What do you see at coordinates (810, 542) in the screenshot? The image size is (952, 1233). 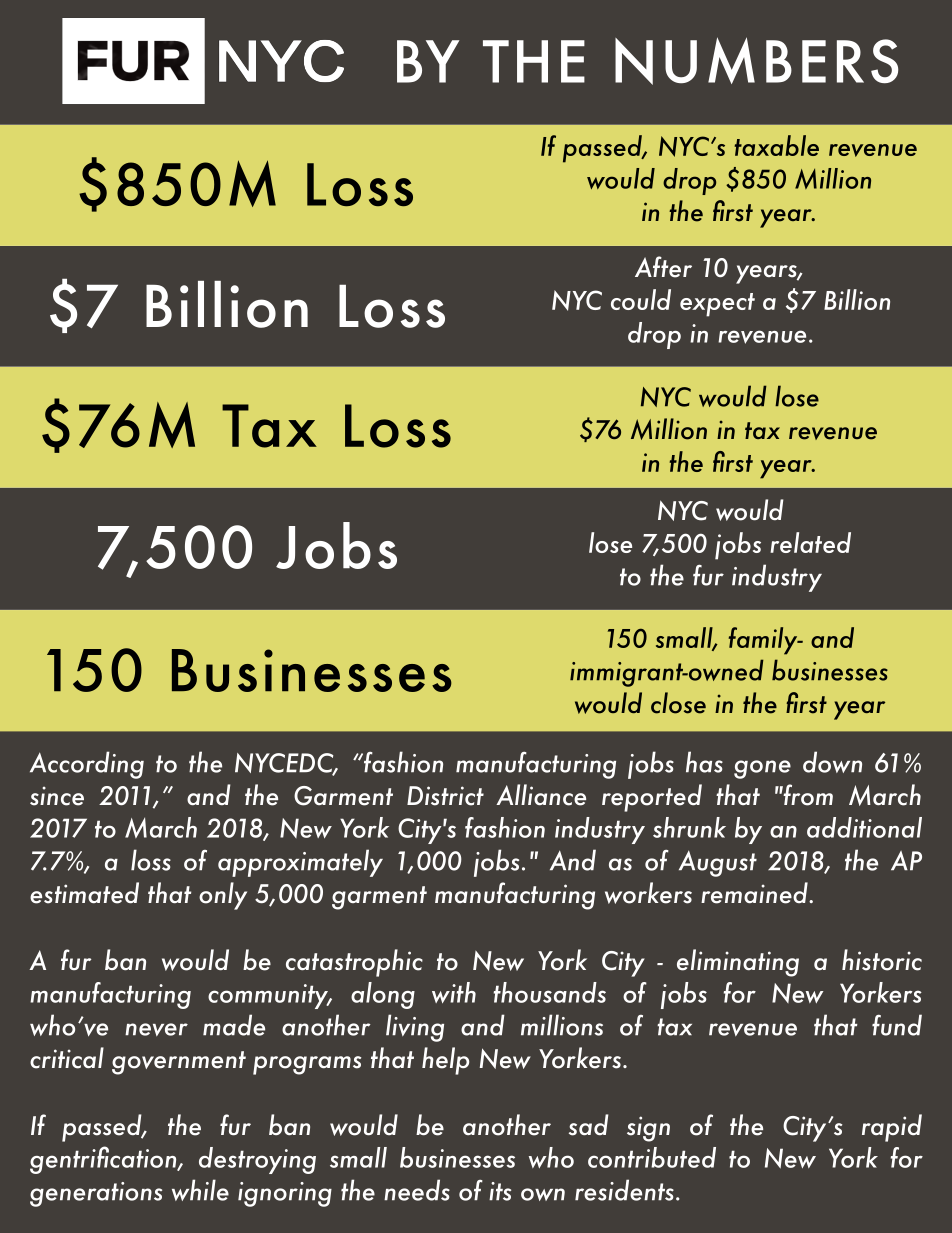 I see `related` at bounding box center [810, 542].
